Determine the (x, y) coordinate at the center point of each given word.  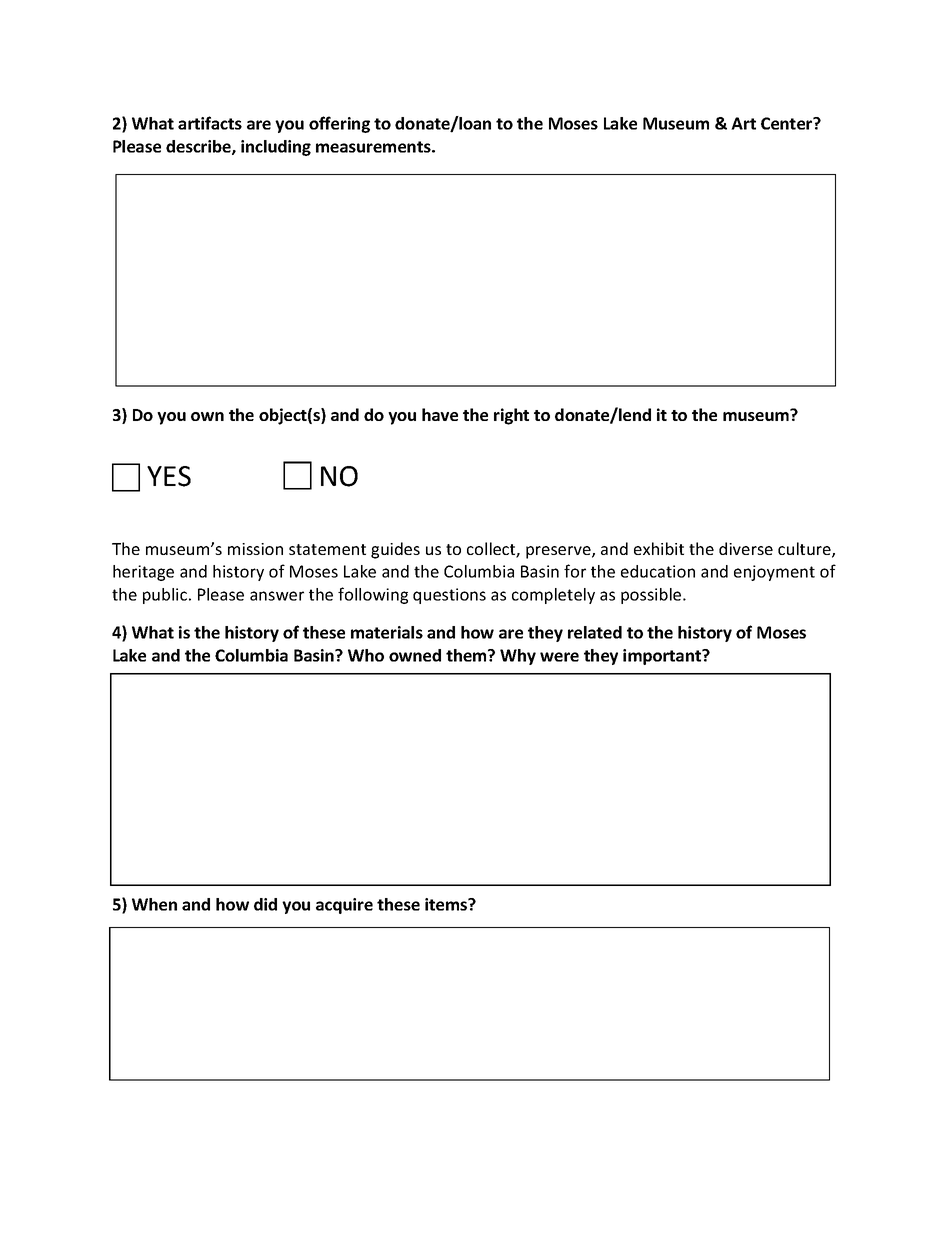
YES (169, 476)
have (440, 414)
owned (415, 655)
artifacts (210, 123)
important (663, 657)
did (265, 904)
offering (339, 124)
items (447, 904)
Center (788, 123)
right (511, 416)
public (166, 596)
